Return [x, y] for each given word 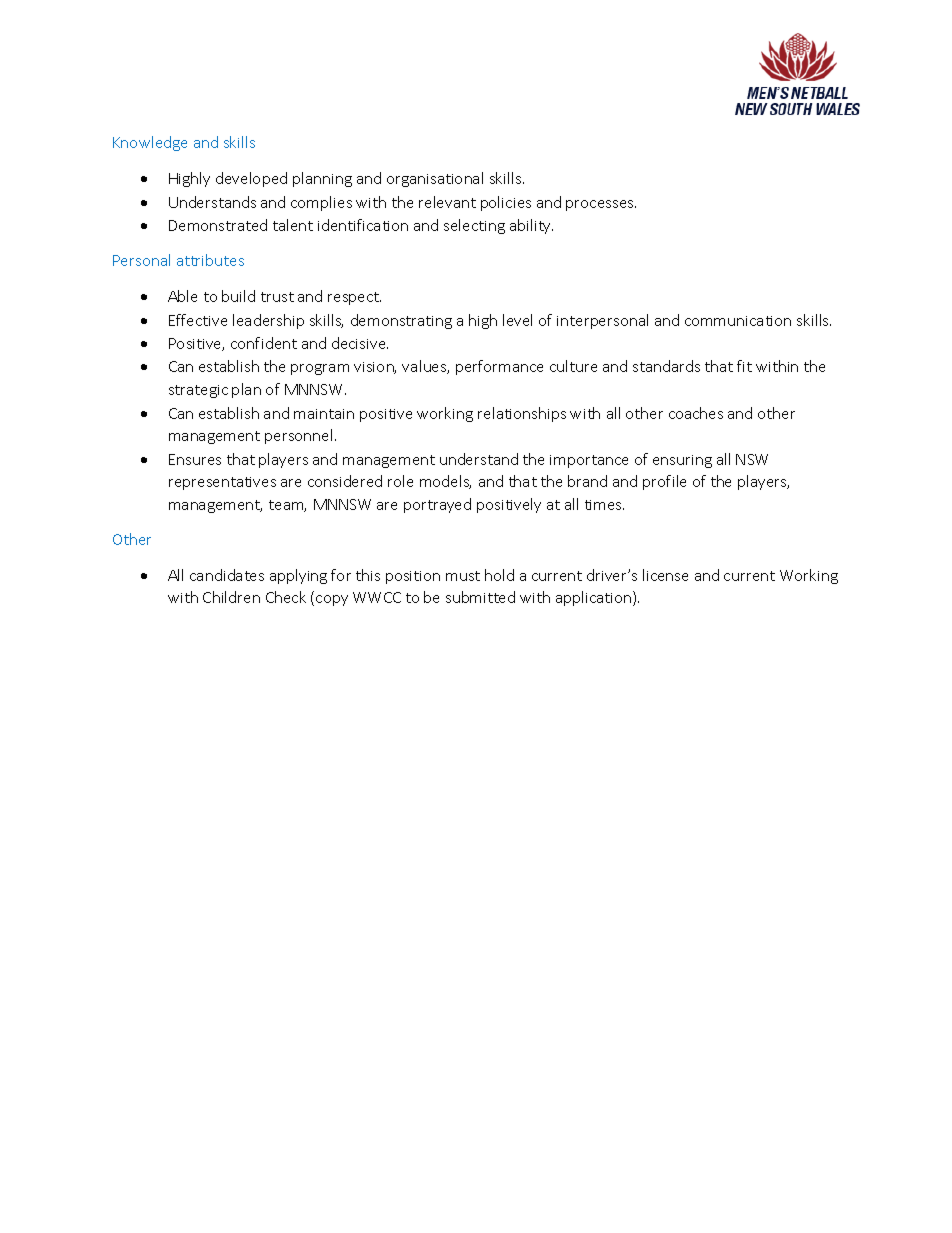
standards [666, 366]
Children [231, 597]
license [665, 575]
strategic [198, 391]
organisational [435, 179]
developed [251, 179]
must [463, 576]
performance [499, 367]
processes [601, 205]
